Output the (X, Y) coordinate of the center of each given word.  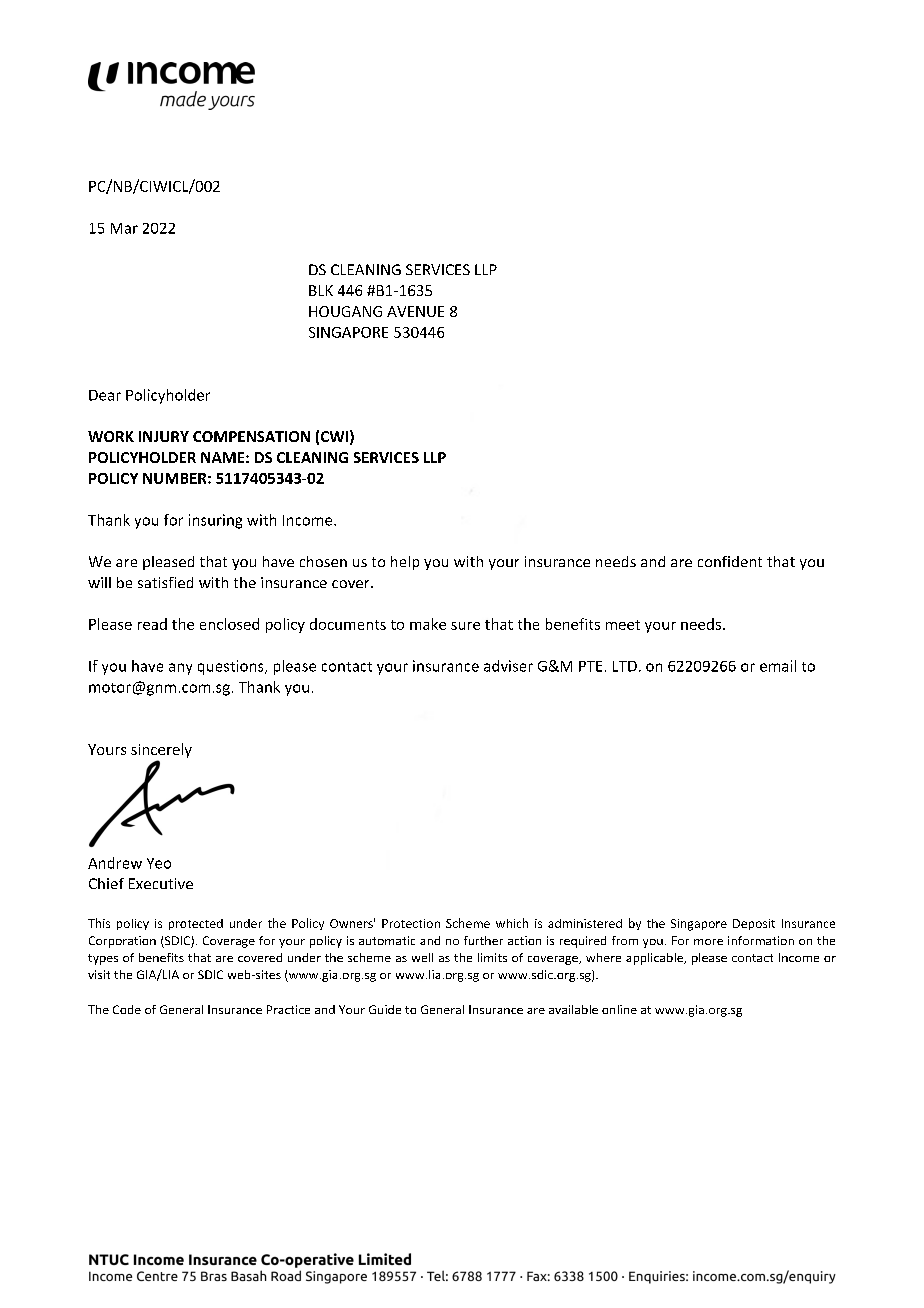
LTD (625, 666)
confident (730, 561)
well (422, 957)
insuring (215, 521)
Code (127, 1009)
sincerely (161, 752)
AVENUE (415, 311)
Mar (124, 228)
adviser (508, 666)
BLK (321, 290)
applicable (655, 959)
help (405, 563)
